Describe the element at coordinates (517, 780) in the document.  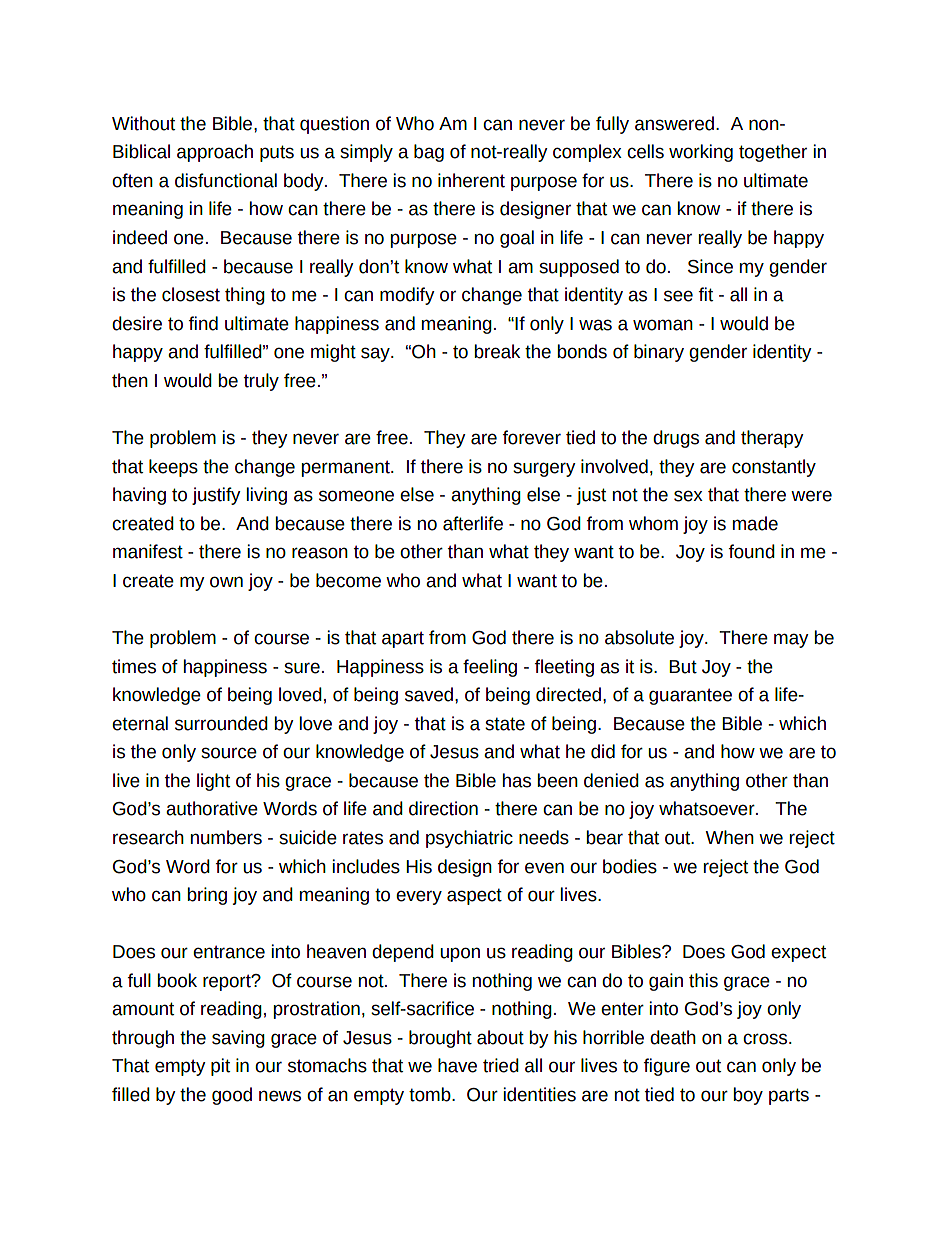
I see `has` at that location.
